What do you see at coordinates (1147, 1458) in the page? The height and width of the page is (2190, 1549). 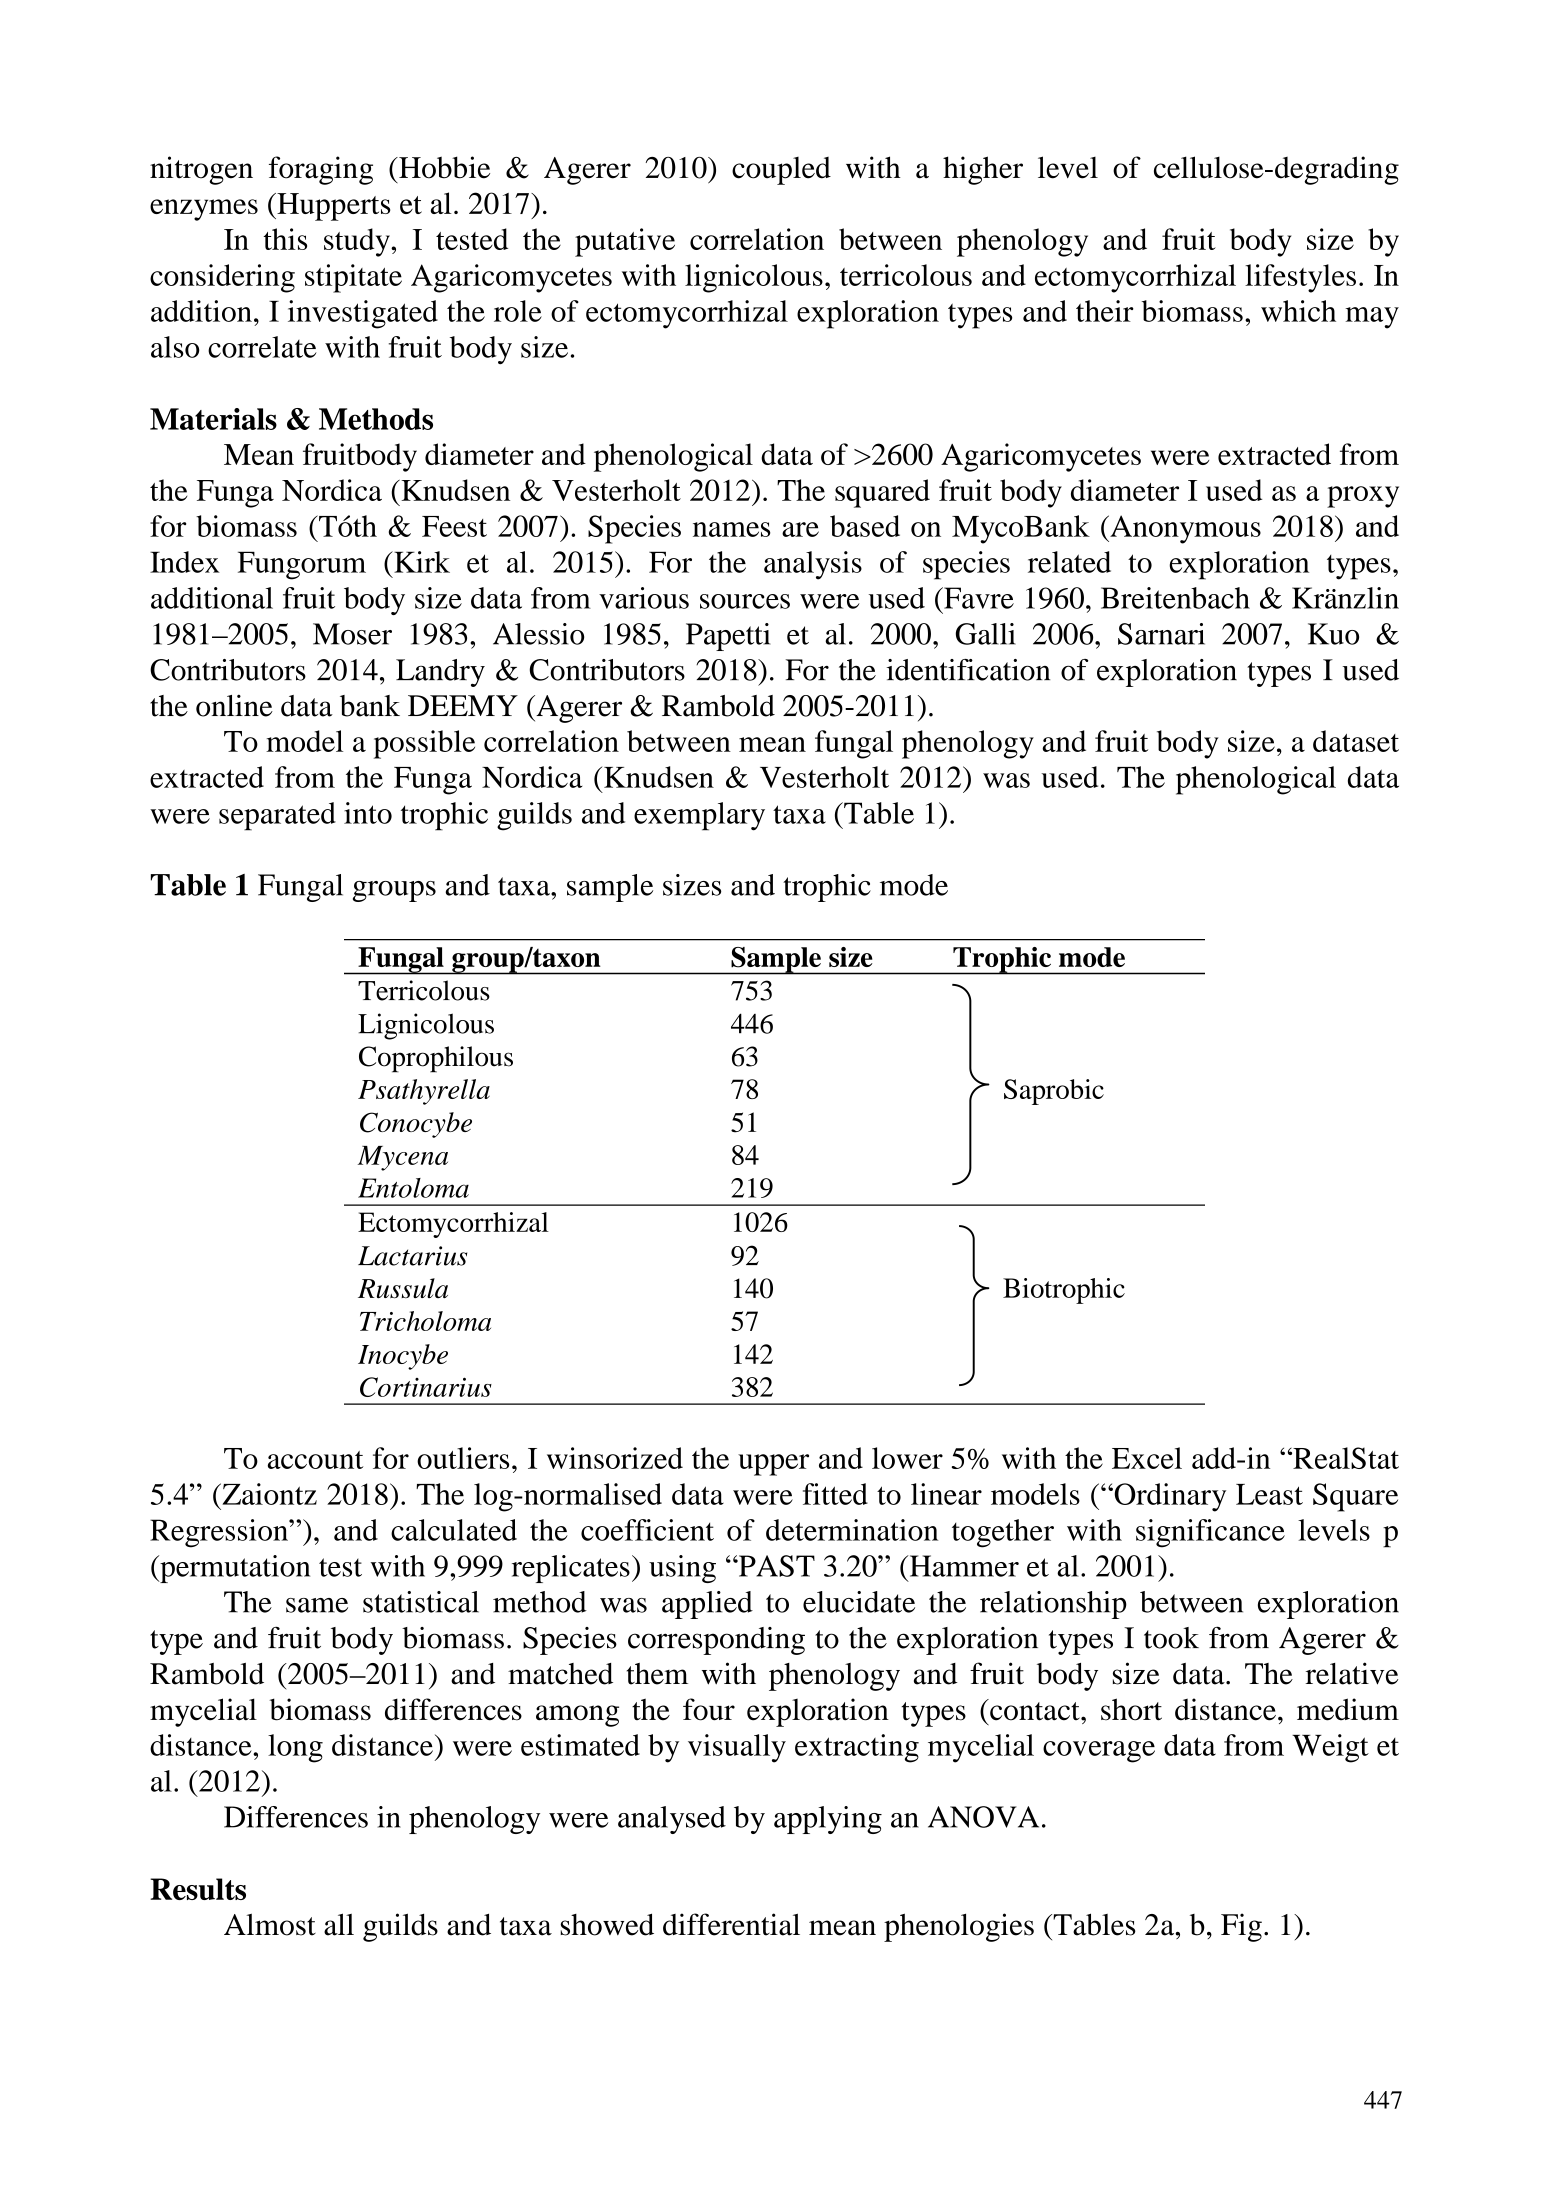 I see `Excel` at bounding box center [1147, 1458].
